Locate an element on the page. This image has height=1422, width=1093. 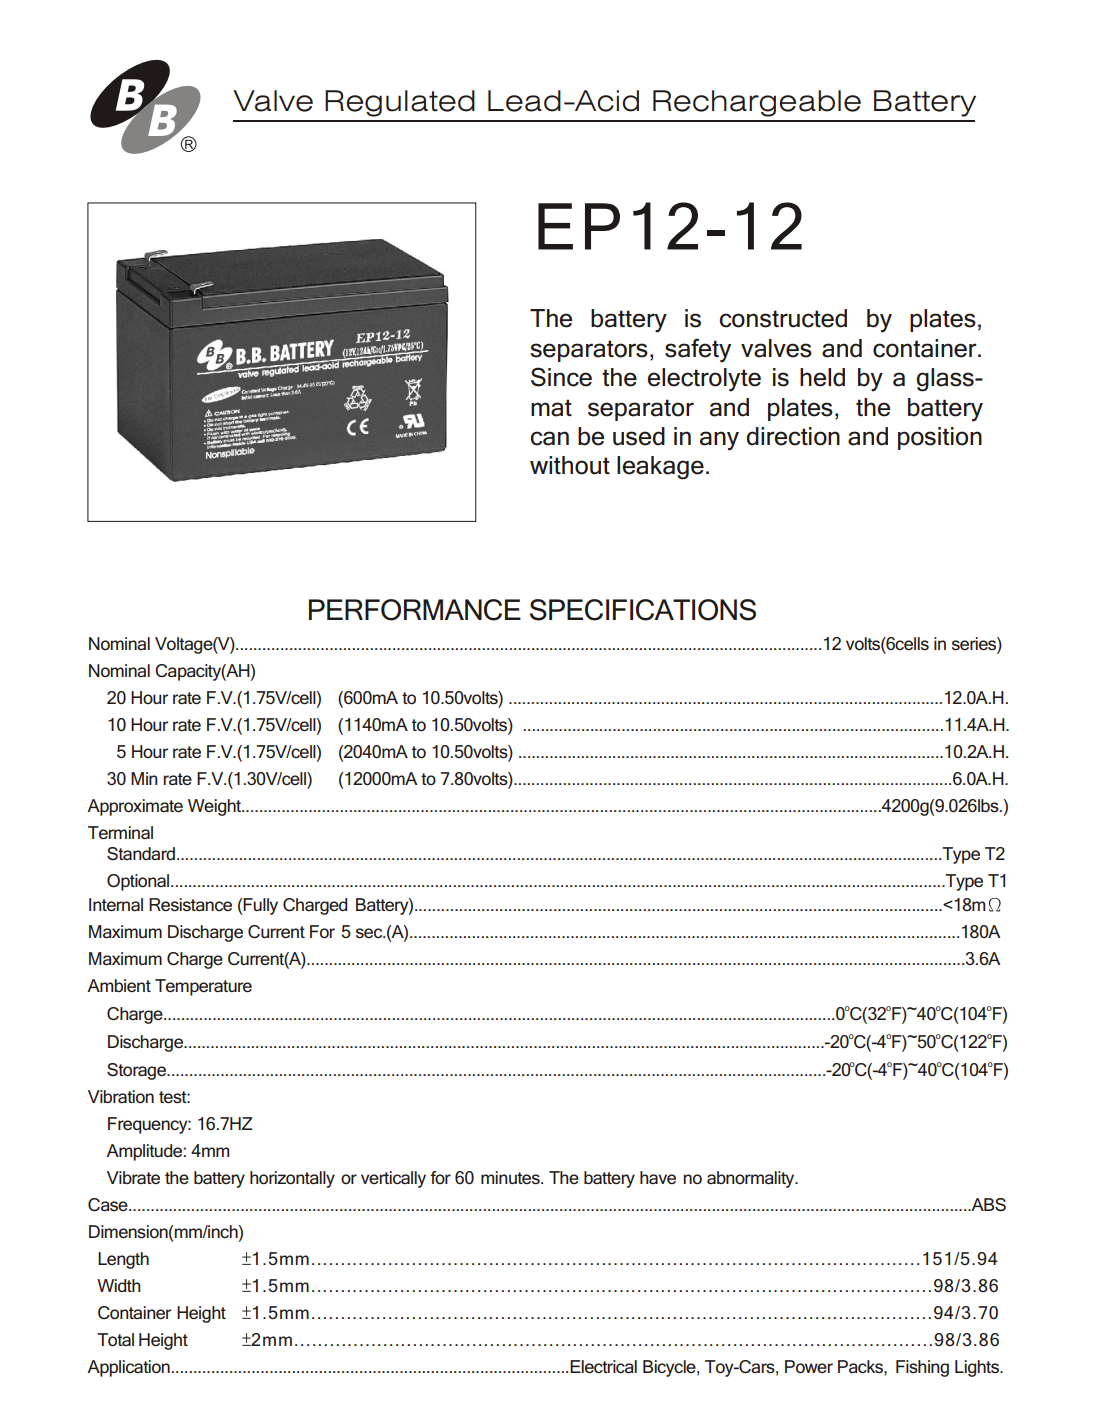
direction is located at coordinates (793, 436).
